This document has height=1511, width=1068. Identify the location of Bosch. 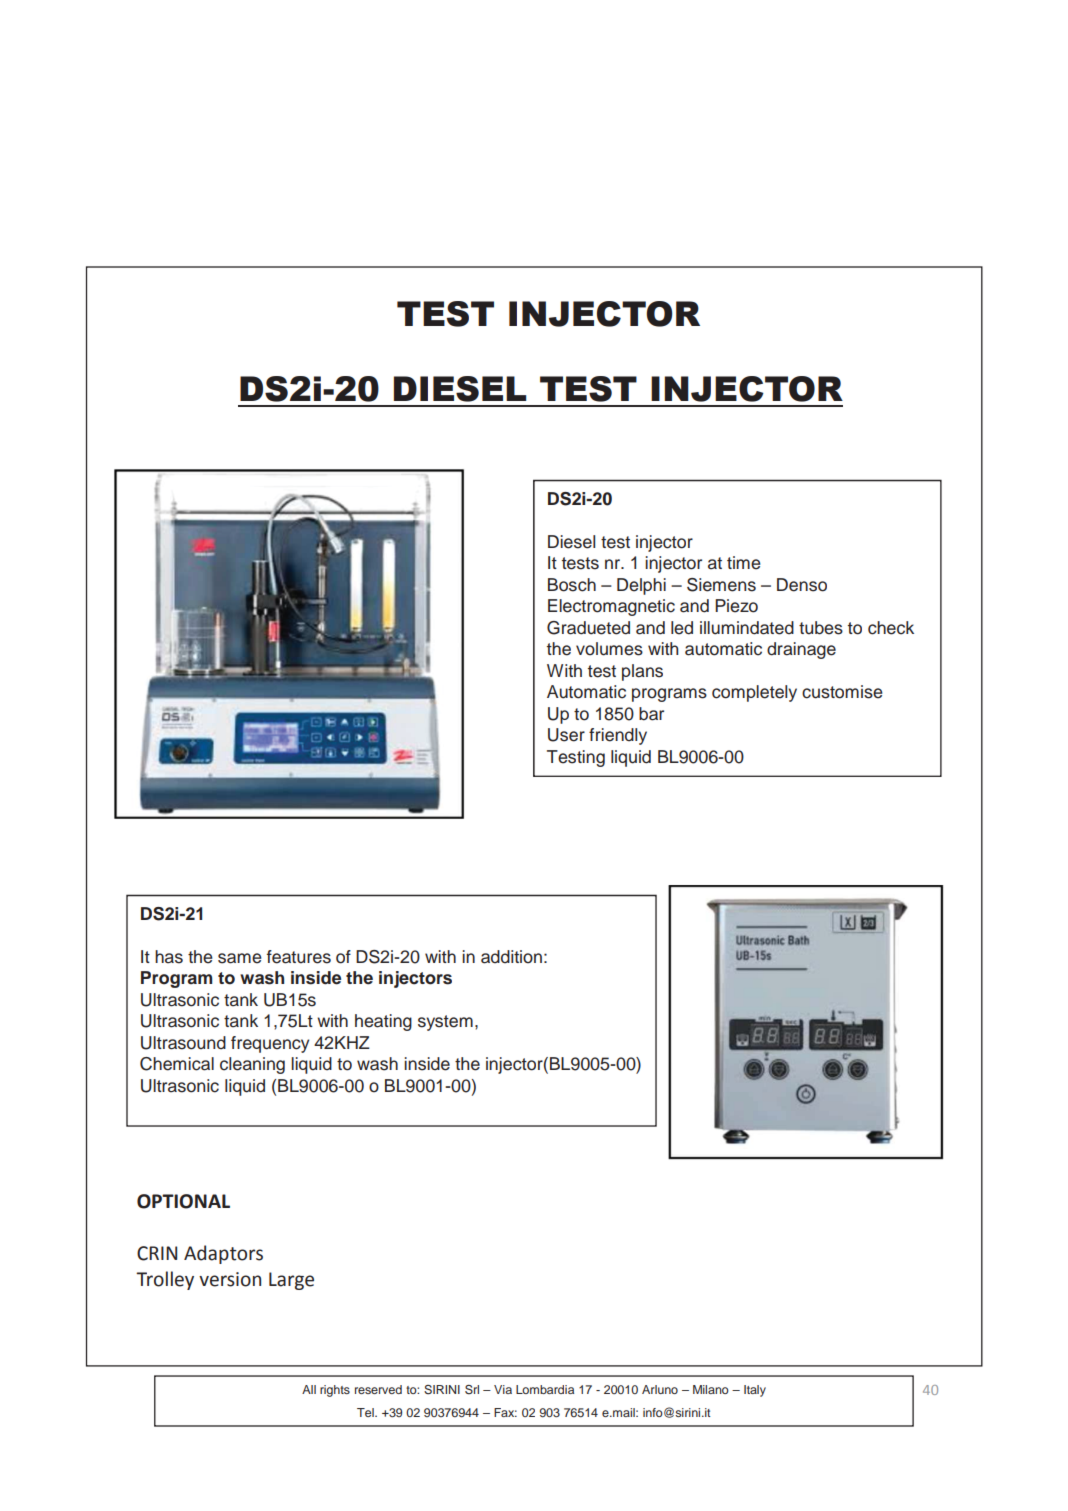
(572, 585).
